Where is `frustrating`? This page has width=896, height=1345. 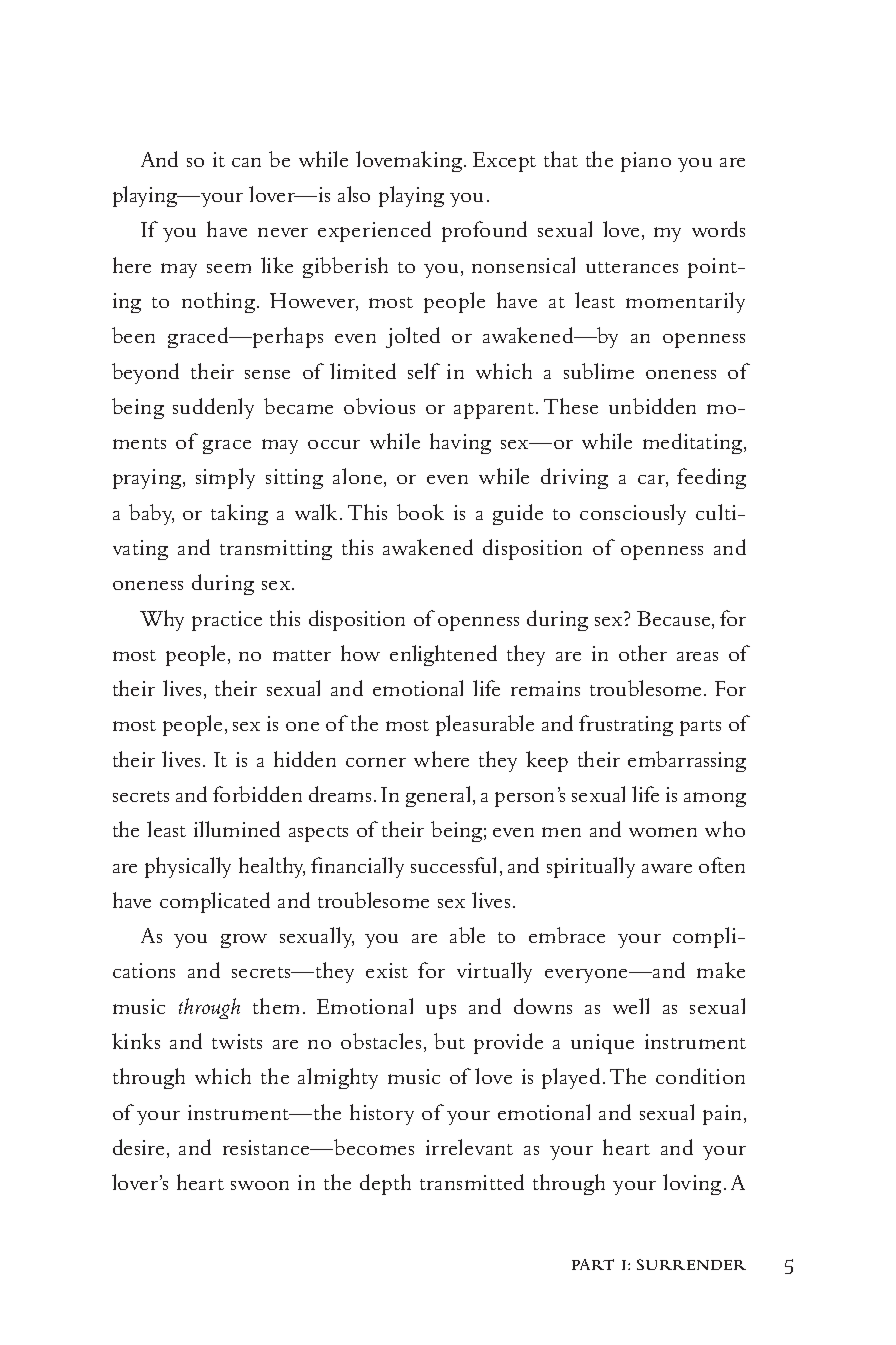
frustrating is located at coordinates (626, 725).
